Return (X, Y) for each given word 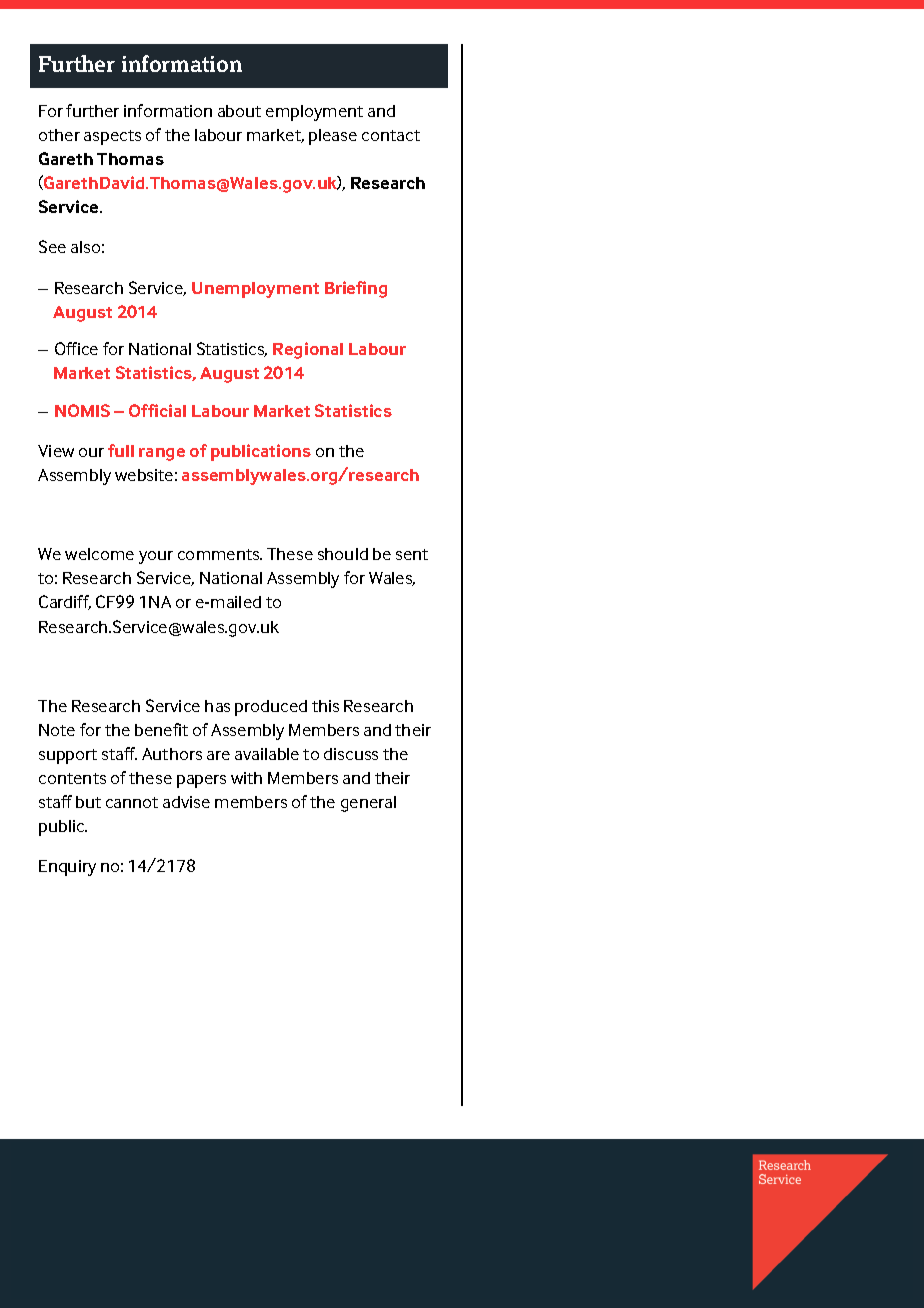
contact (391, 135)
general (368, 804)
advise (186, 802)
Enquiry (67, 868)
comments (220, 554)
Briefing (356, 289)
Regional (308, 350)
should (343, 554)
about (239, 111)
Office (76, 348)
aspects (112, 137)
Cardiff (65, 602)
